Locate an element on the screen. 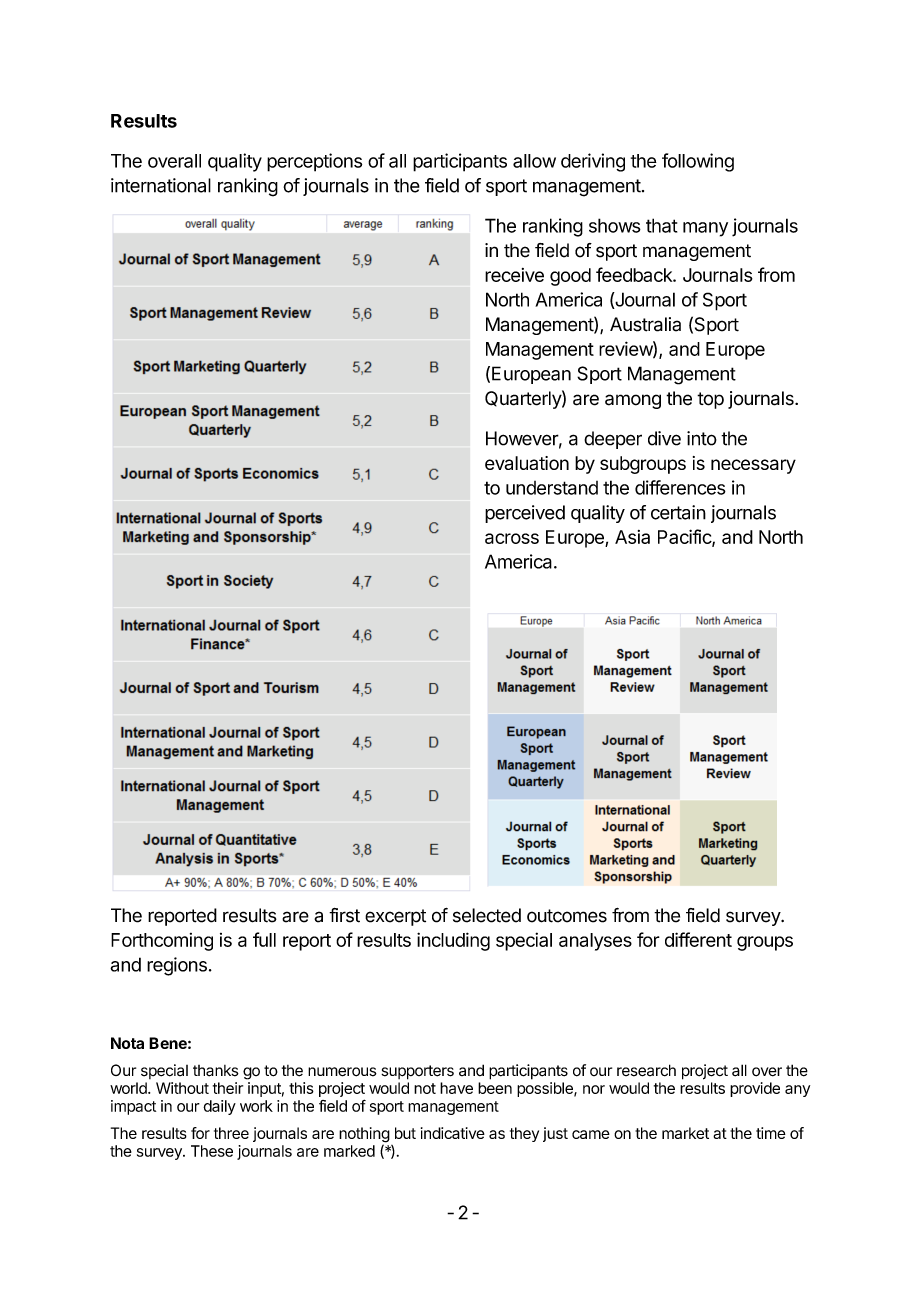  following is located at coordinates (698, 162).
